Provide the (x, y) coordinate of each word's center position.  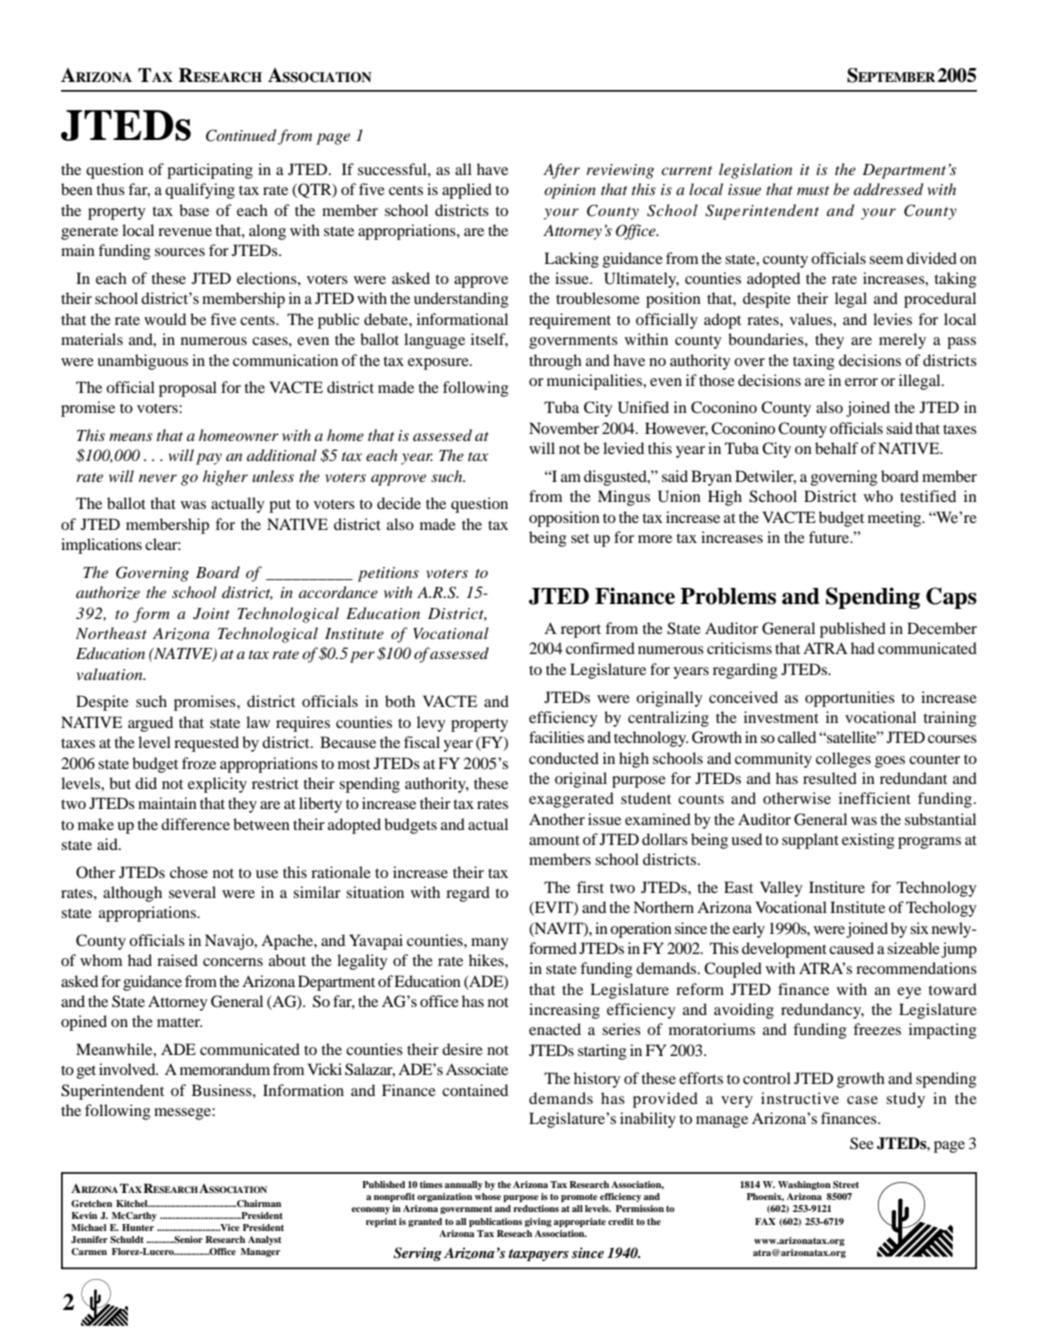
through (555, 362)
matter (179, 1022)
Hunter (138, 1227)
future (830, 537)
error (861, 382)
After (561, 171)
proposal (188, 389)
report (581, 631)
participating (210, 171)
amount (554, 840)
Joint (211, 614)
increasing (564, 1011)
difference (195, 824)
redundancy (822, 1011)
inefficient (875, 798)
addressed (888, 189)
